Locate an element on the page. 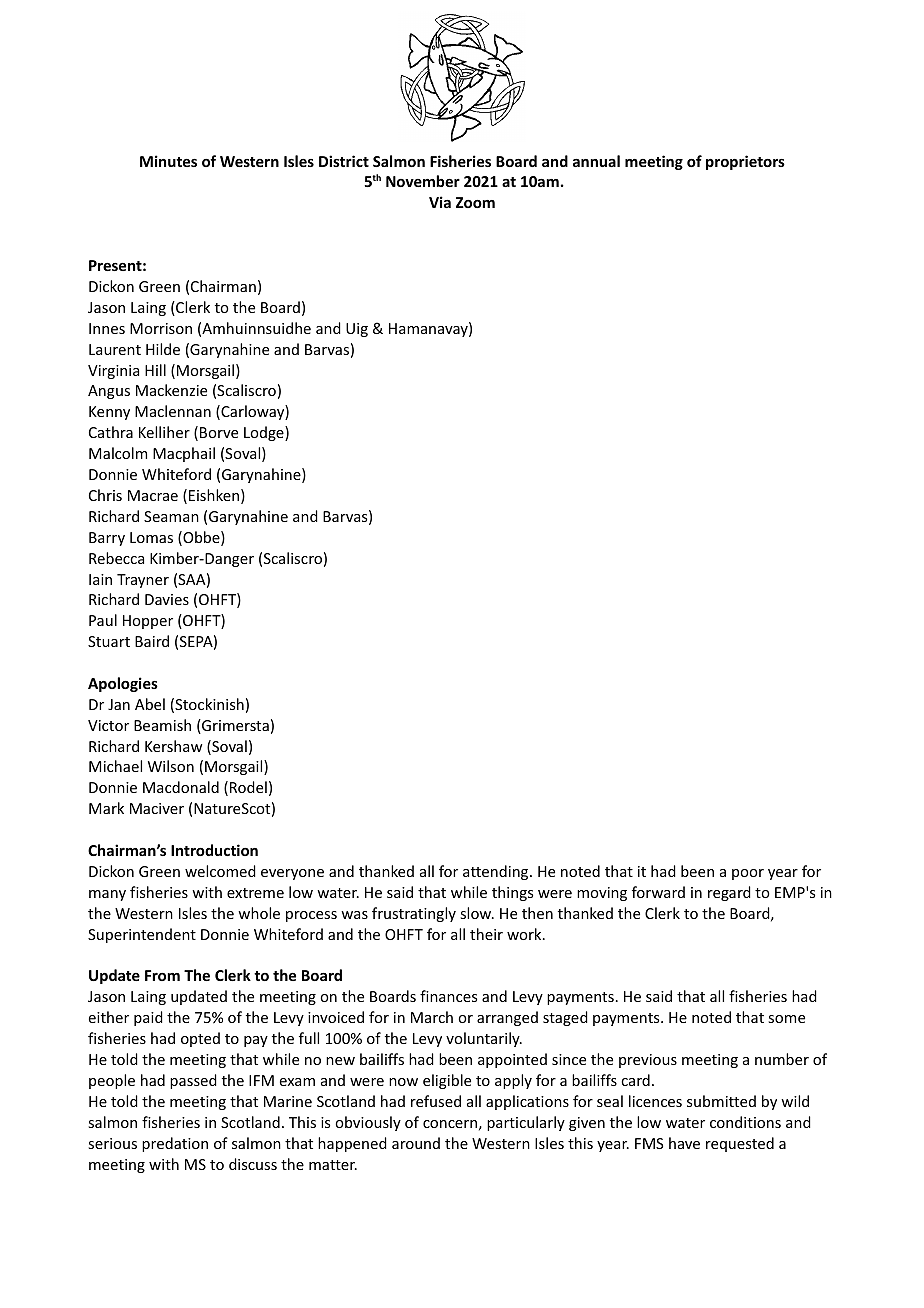 Image resolution: width=924 pixels, height=1308 pixels. welcomed is located at coordinates (220, 871).
